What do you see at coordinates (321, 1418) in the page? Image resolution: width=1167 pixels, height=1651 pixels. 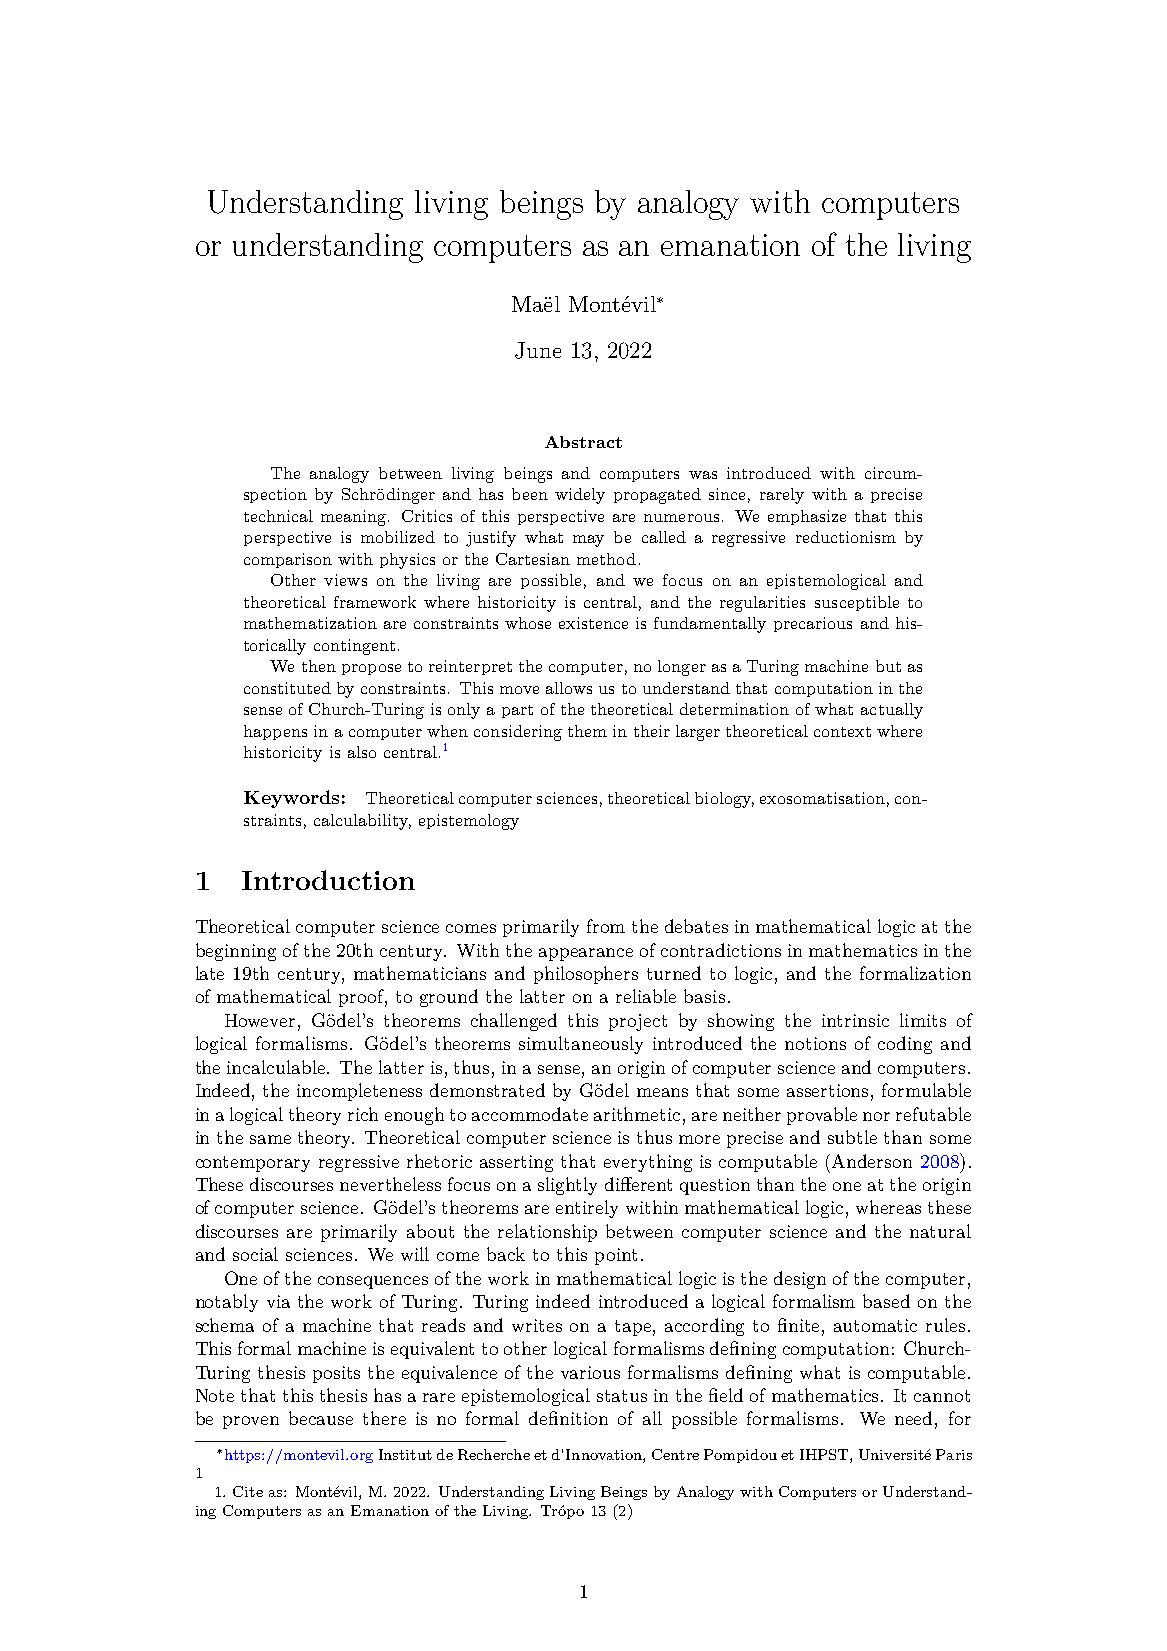 I see `because` at bounding box center [321, 1418].
